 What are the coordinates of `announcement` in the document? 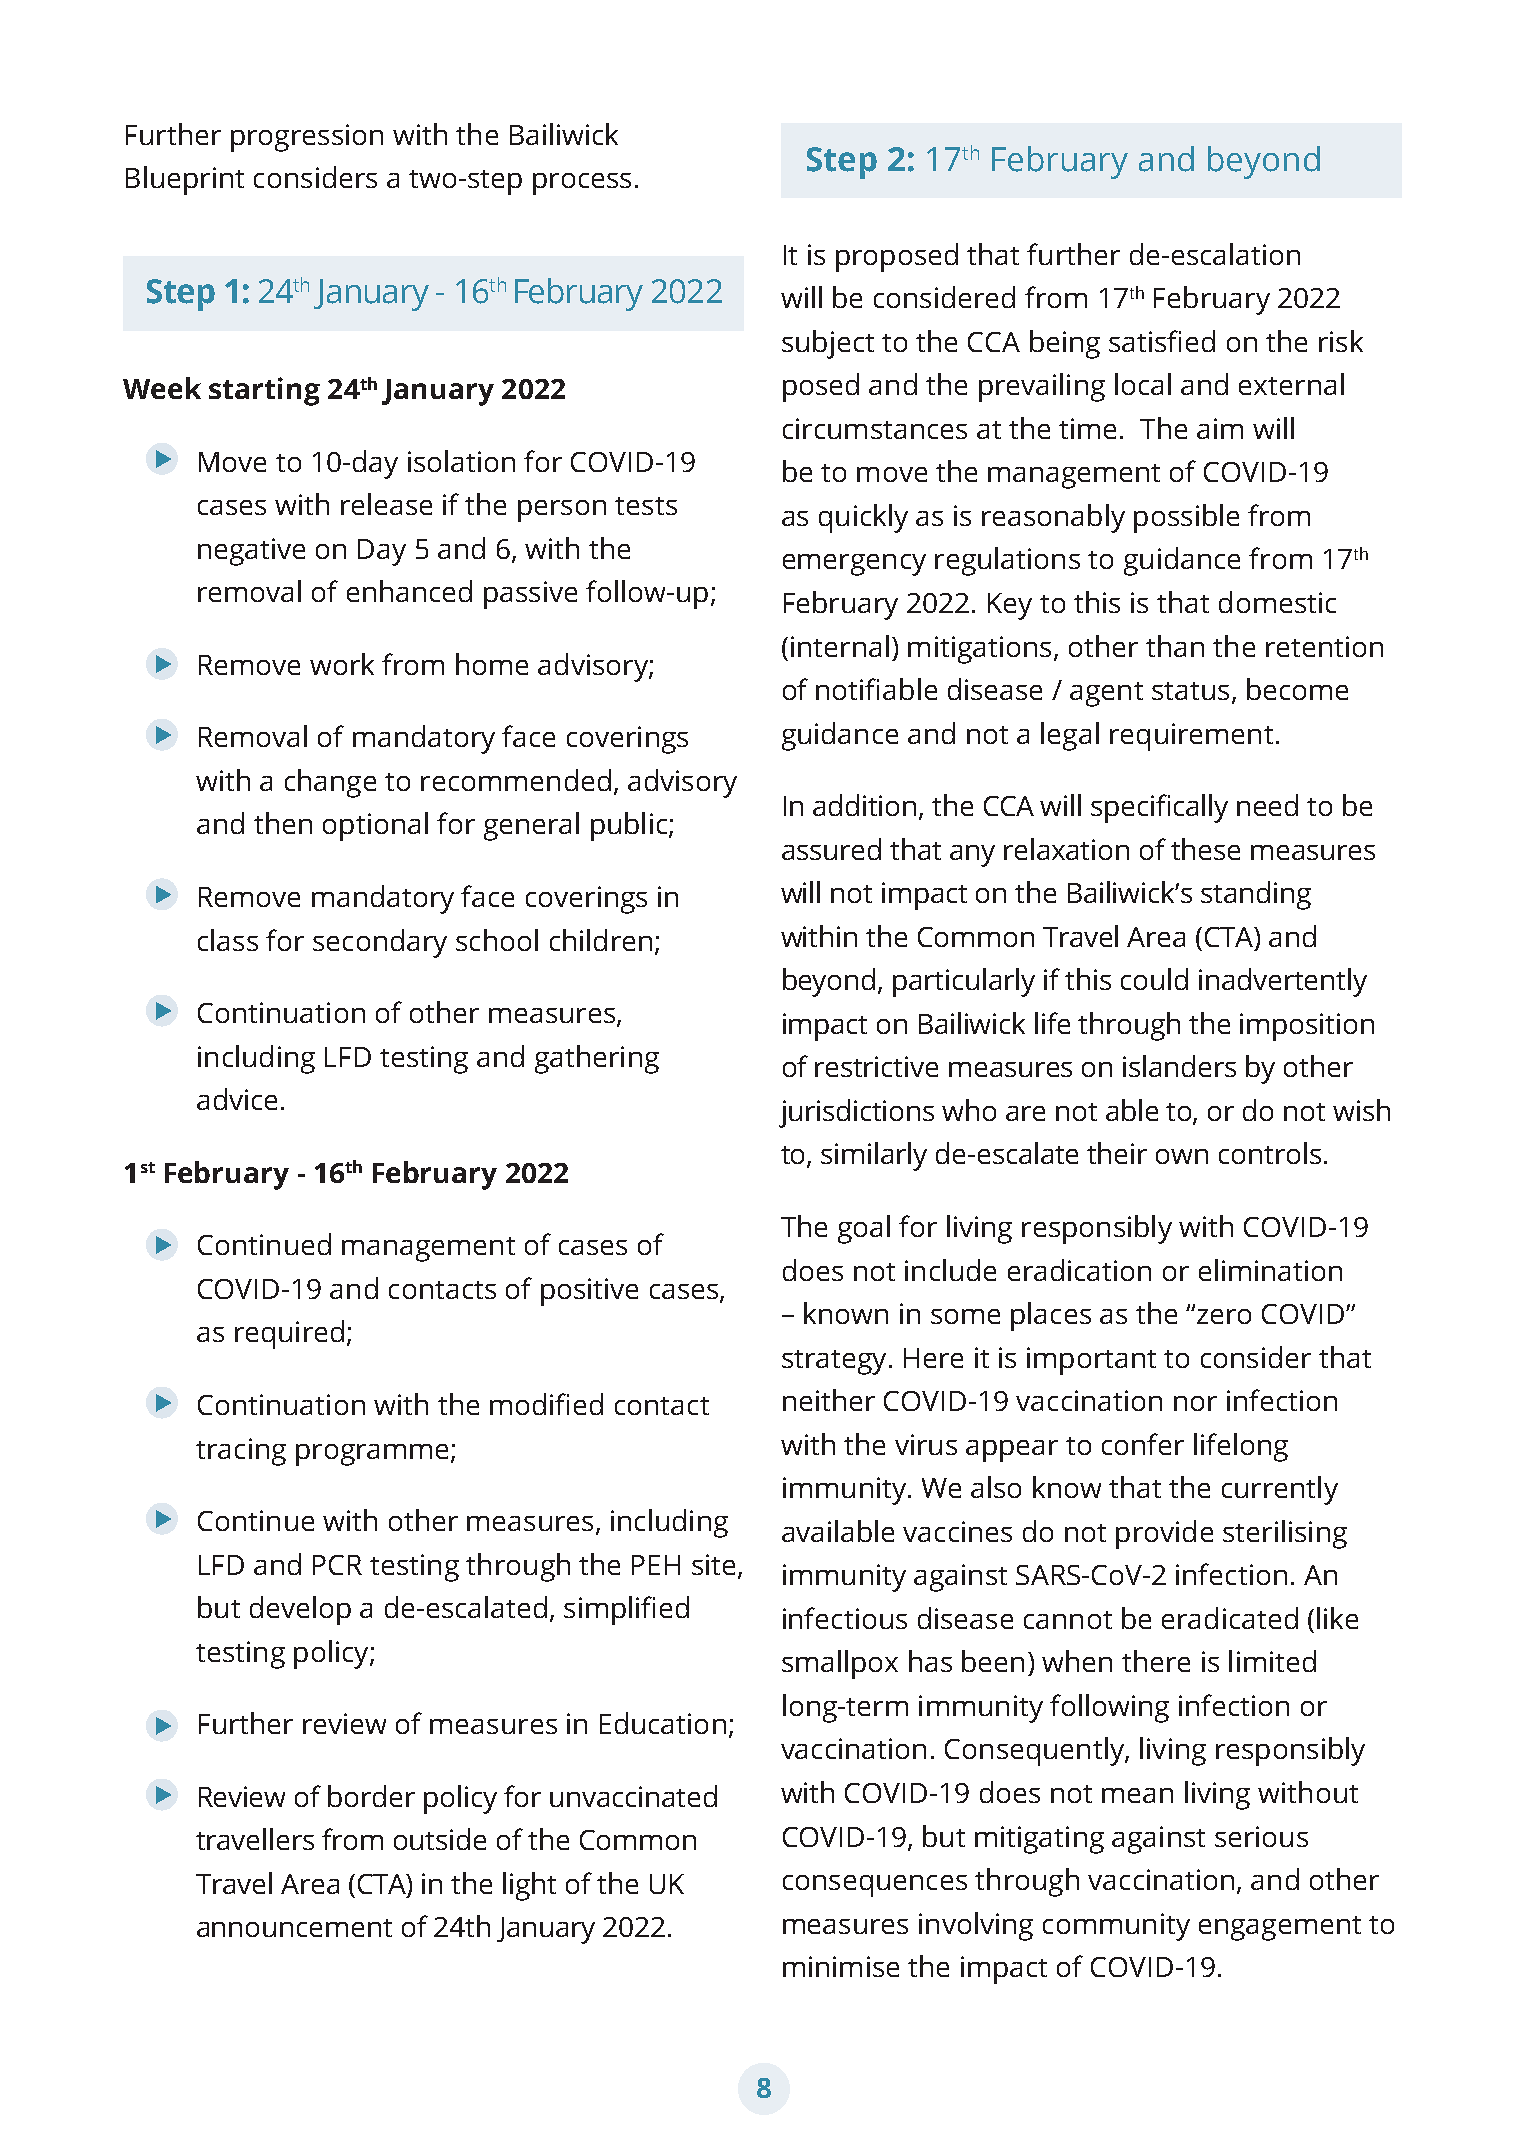 It's located at (294, 1928).
